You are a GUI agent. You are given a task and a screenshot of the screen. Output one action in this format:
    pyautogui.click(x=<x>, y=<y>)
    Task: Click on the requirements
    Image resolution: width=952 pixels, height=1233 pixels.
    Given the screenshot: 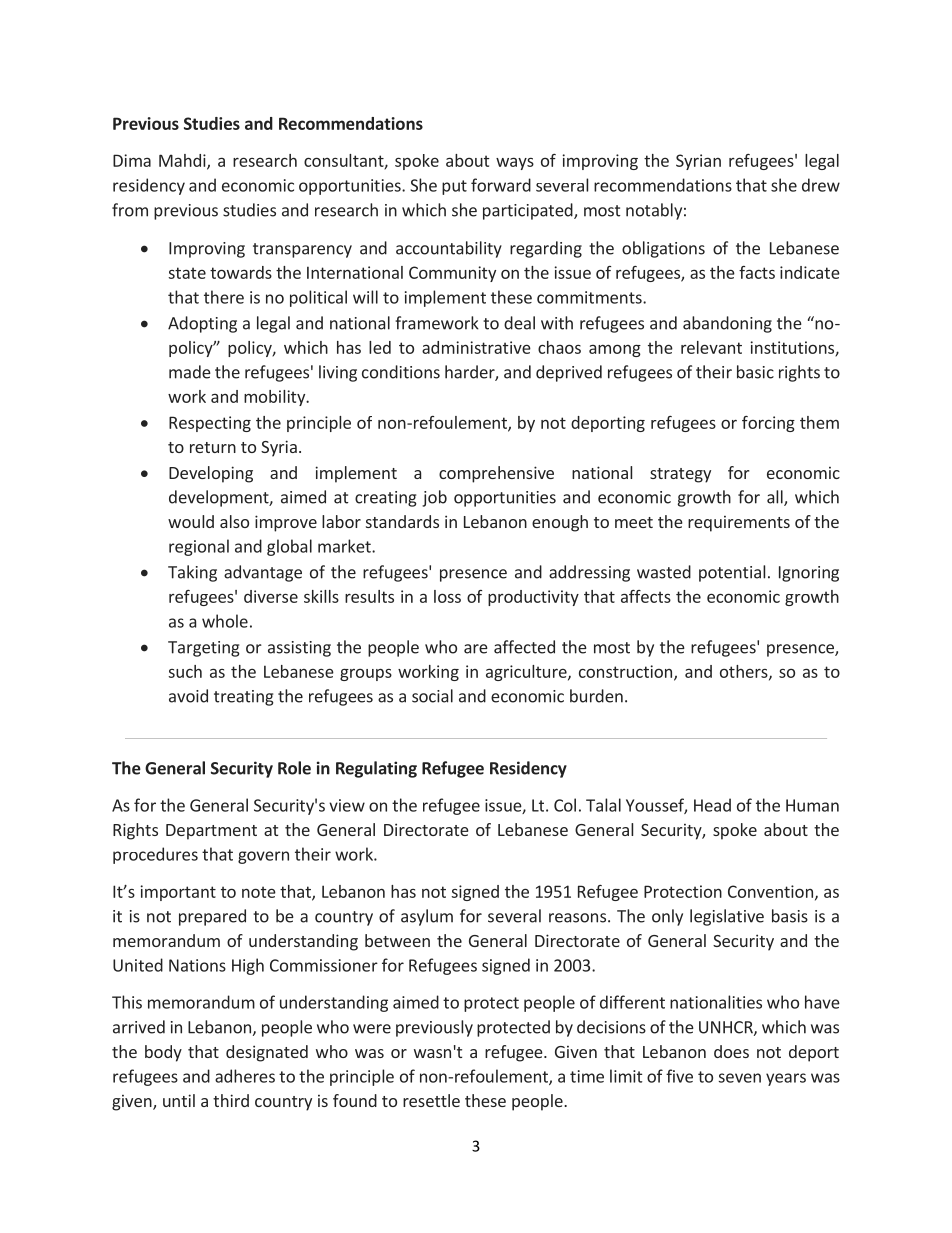 What is the action you would take?
    pyautogui.click(x=739, y=524)
